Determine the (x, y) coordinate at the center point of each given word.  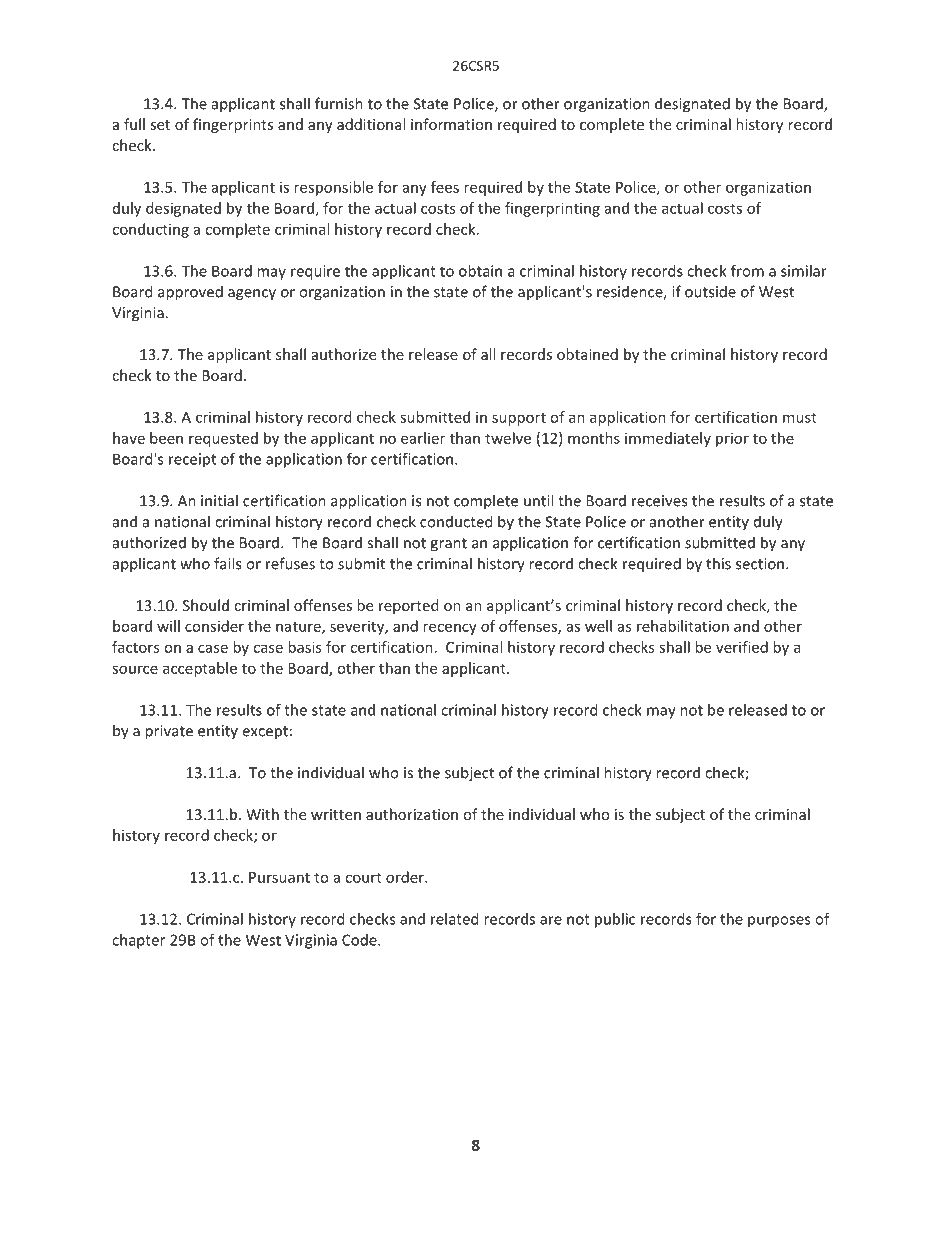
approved (190, 293)
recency (450, 629)
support (519, 419)
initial (219, 500)
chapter (138, 941)
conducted (456, 521)
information (451, 124)
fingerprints (233, 125)
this (718, 563)
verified (742, 647)
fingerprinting (552, 209)
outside (710, 291)
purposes (779, 922)
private (169, 732)
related (455, 919)
